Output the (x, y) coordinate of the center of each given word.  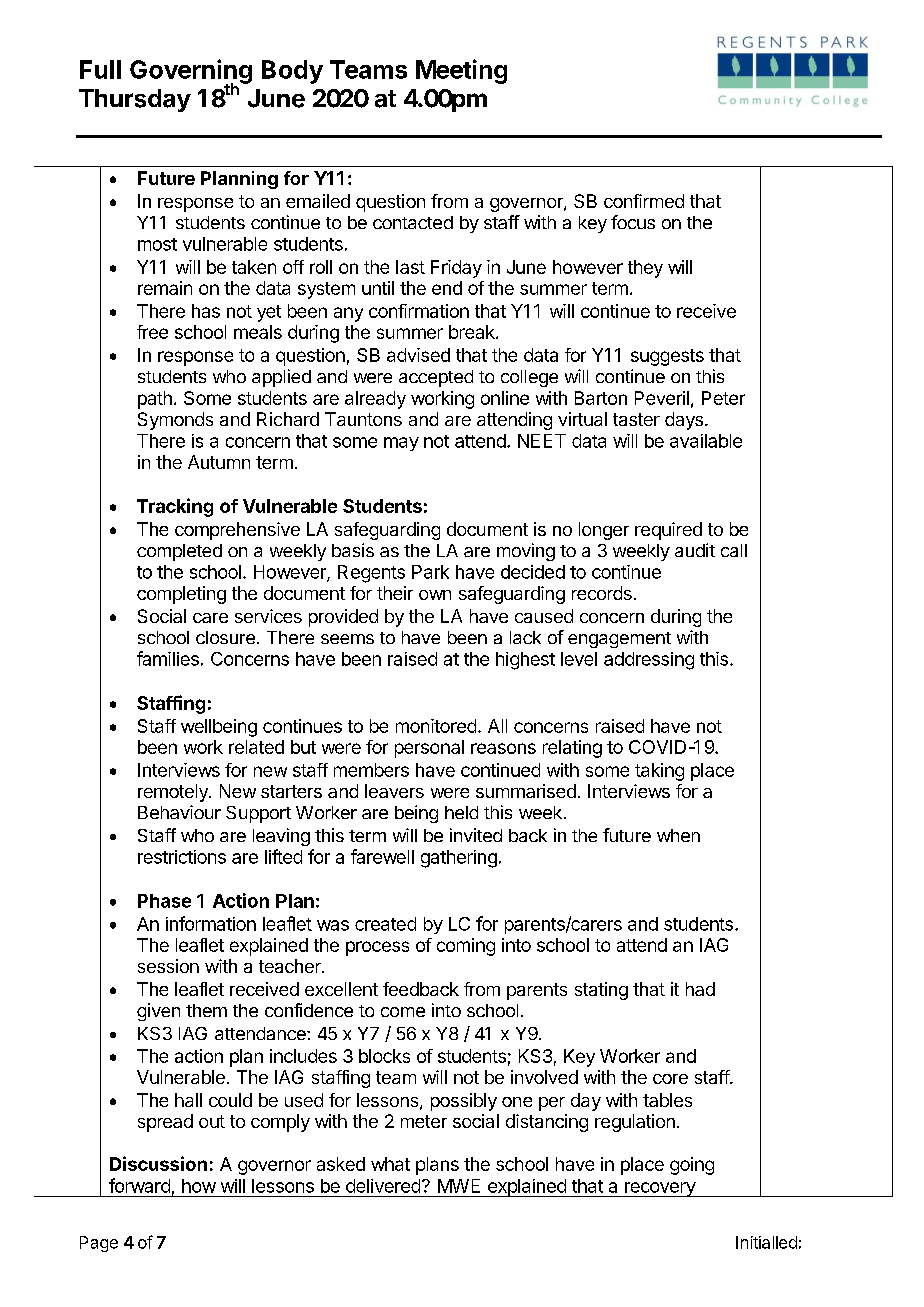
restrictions (182, 857)
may (401, 444)
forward (139, 1185)
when (678, 835)
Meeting (461, 71)
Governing (191, 72)
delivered (383, 1186)
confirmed (644, 201)
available (706, 441)
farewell (382, 856)
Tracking (175, 507)
